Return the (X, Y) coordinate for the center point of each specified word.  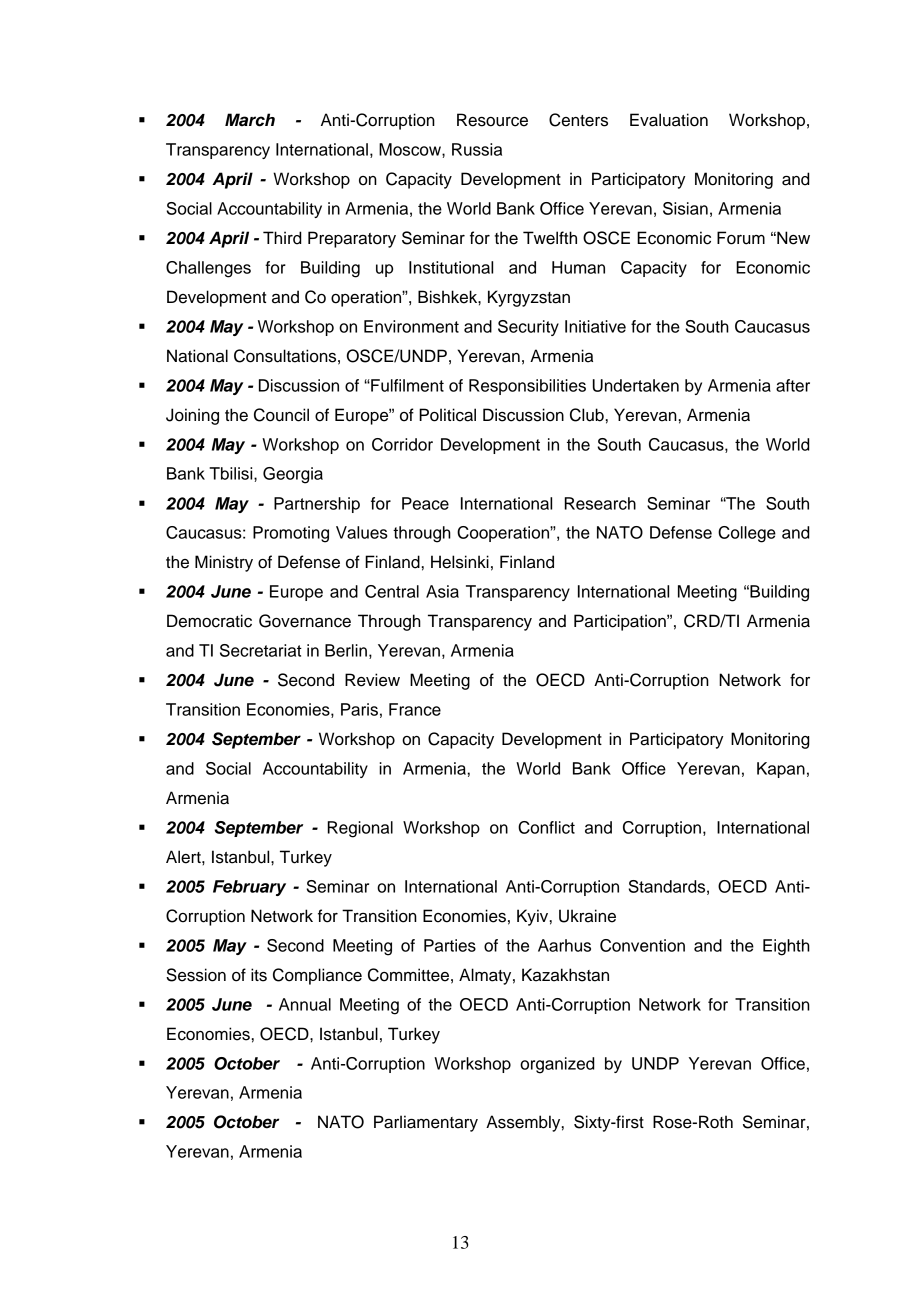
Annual (305, 1004)
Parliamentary (426, 1123)
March (250, 120)
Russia (477, 149)
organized (557, 1065)
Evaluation (669, 120)
